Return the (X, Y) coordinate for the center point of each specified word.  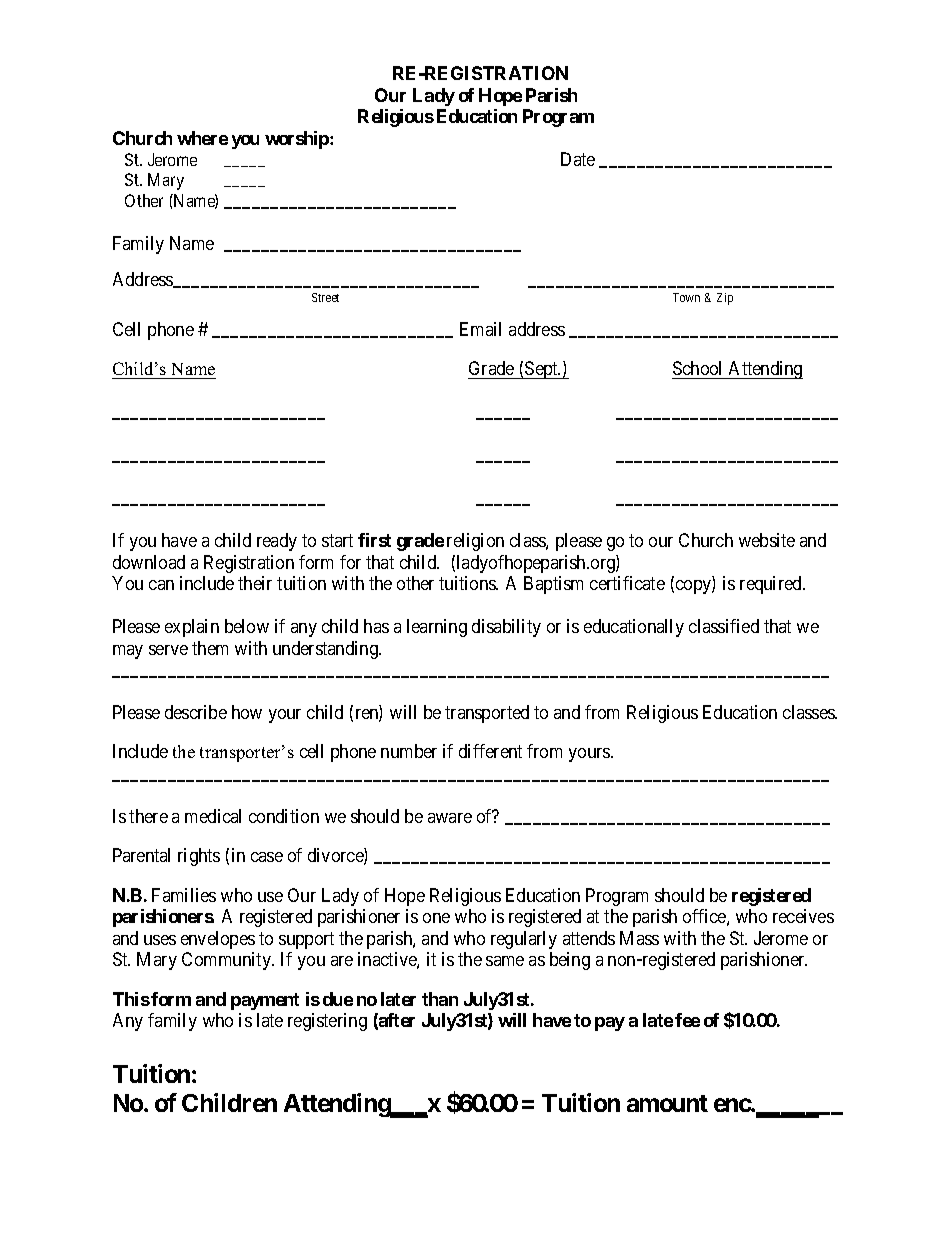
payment (265, 1001)
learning (437, 628)
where (202, 138)
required (772, 585)
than (440, 999)
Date (578, 159)
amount (667, 1103)
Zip (725, 299)
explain (192, 628)
